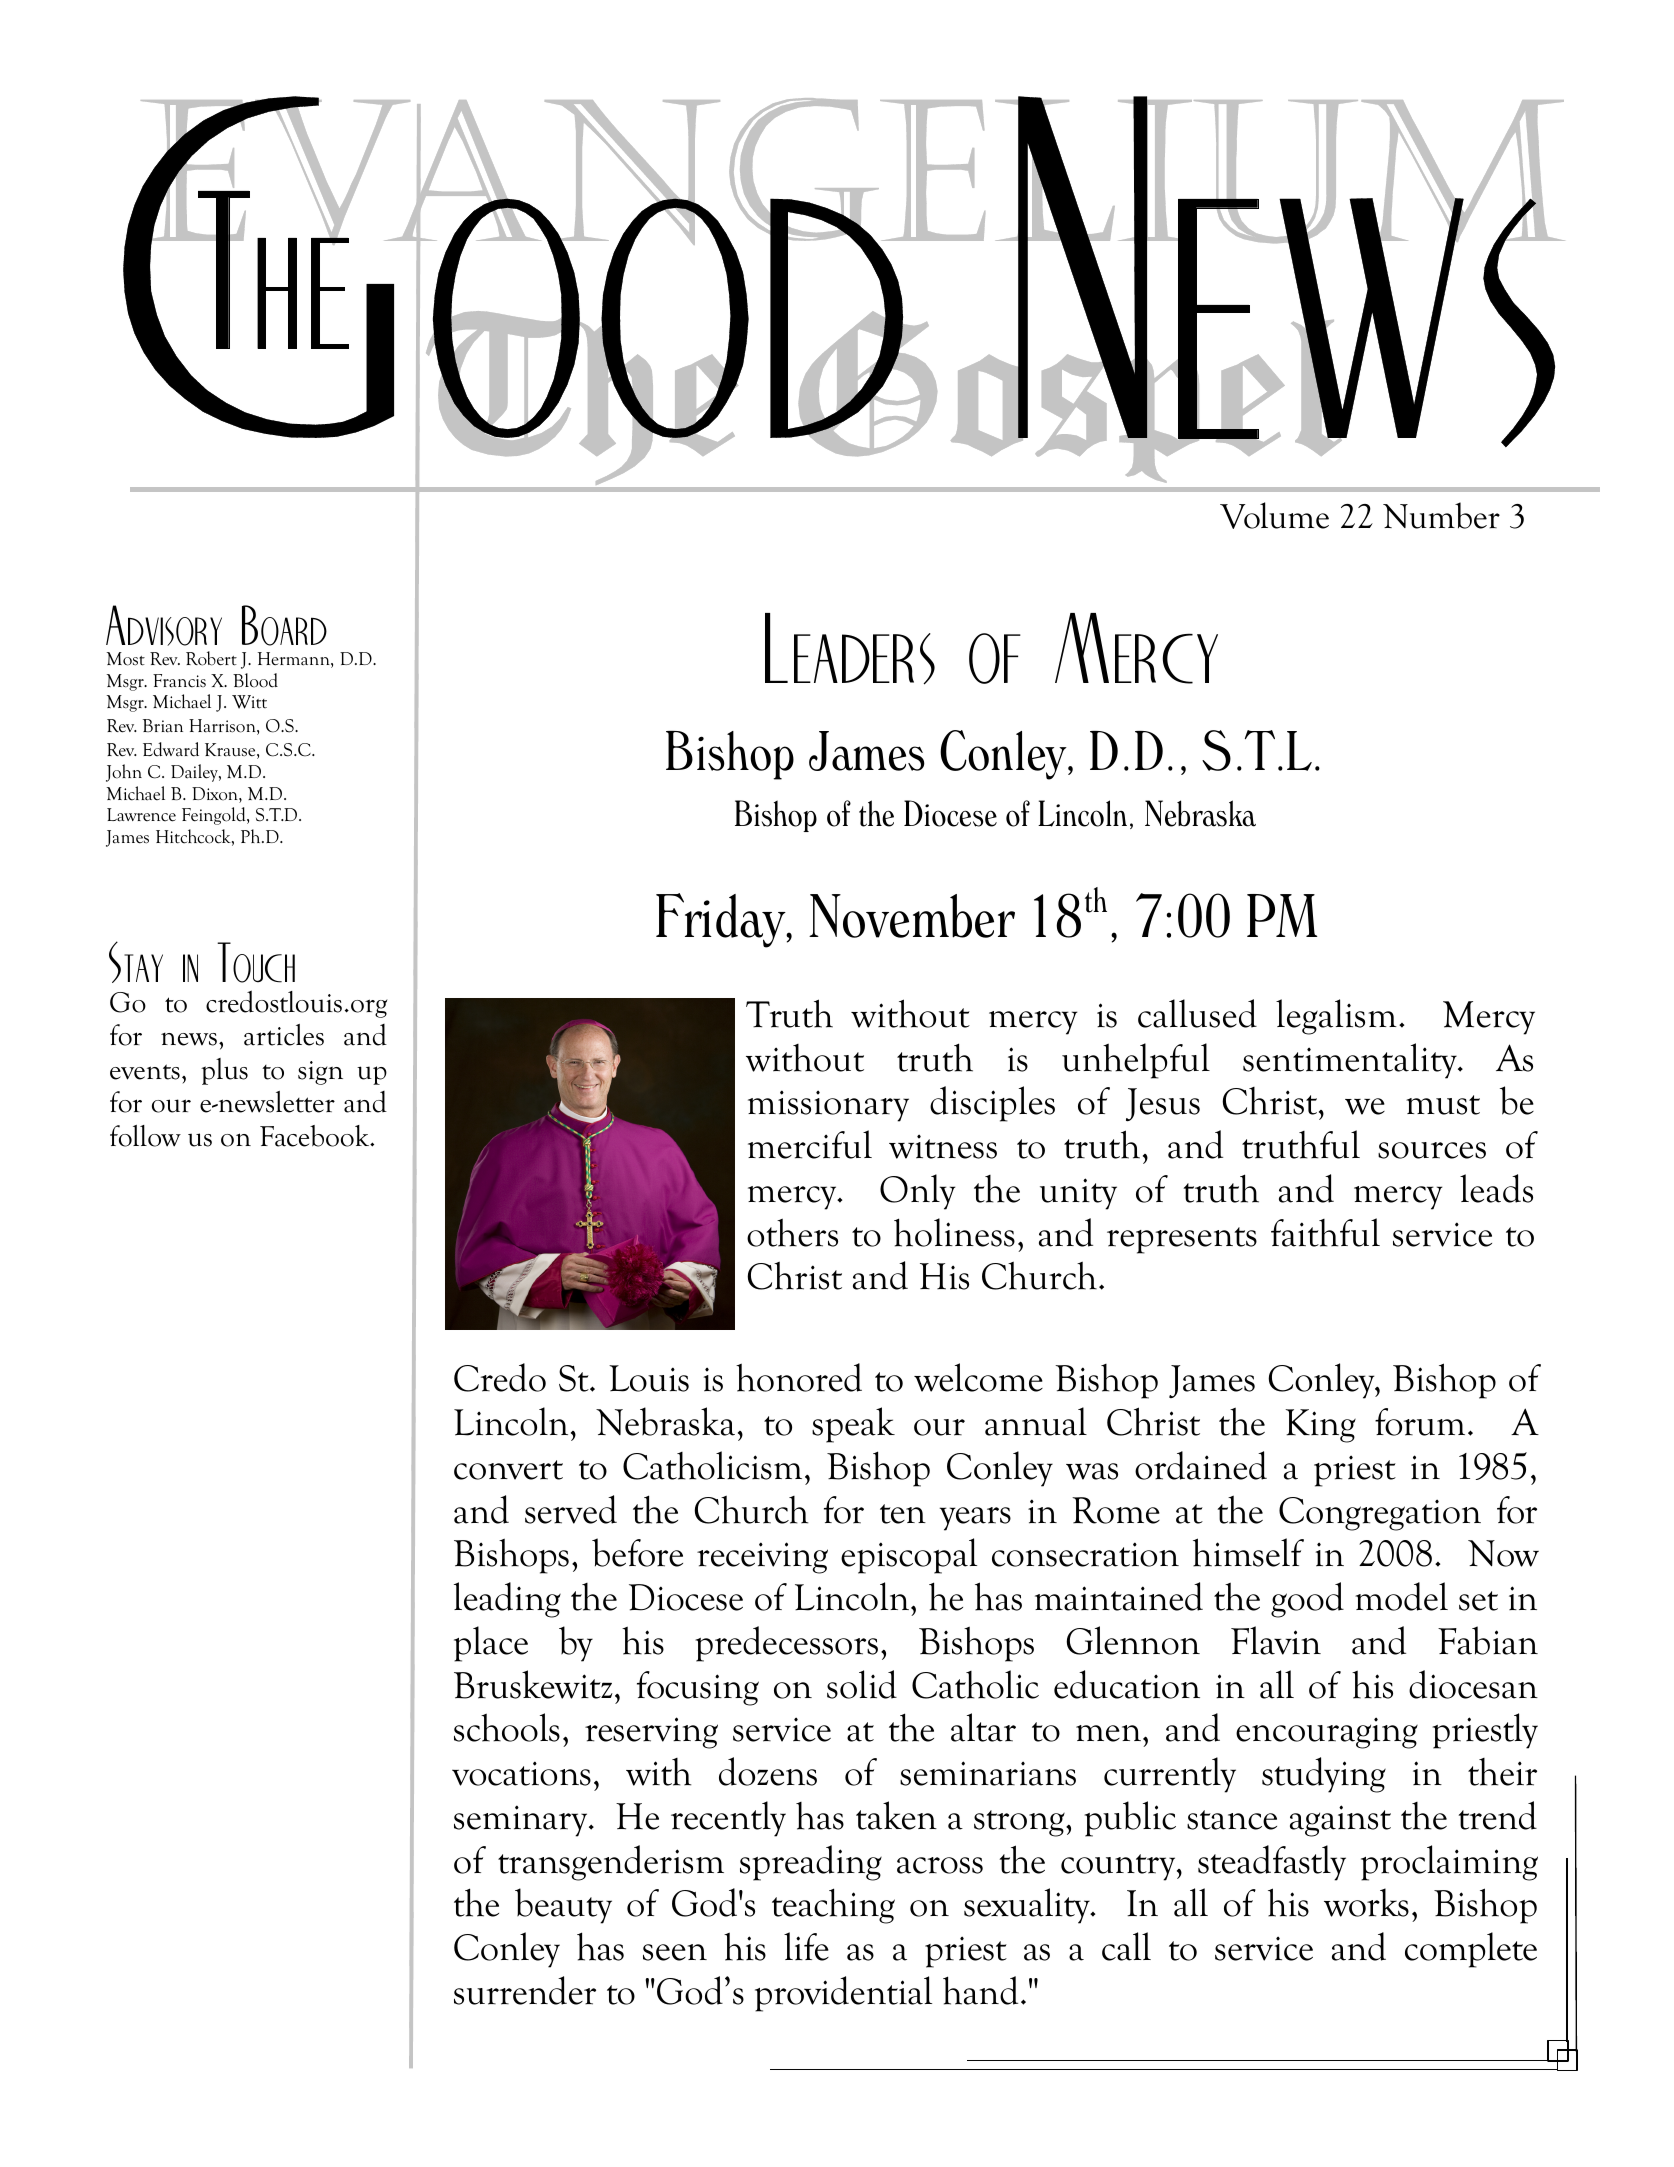 The height and width of the page is (2167, 1674). I want to click on faithful, so click(1325, 1232).
